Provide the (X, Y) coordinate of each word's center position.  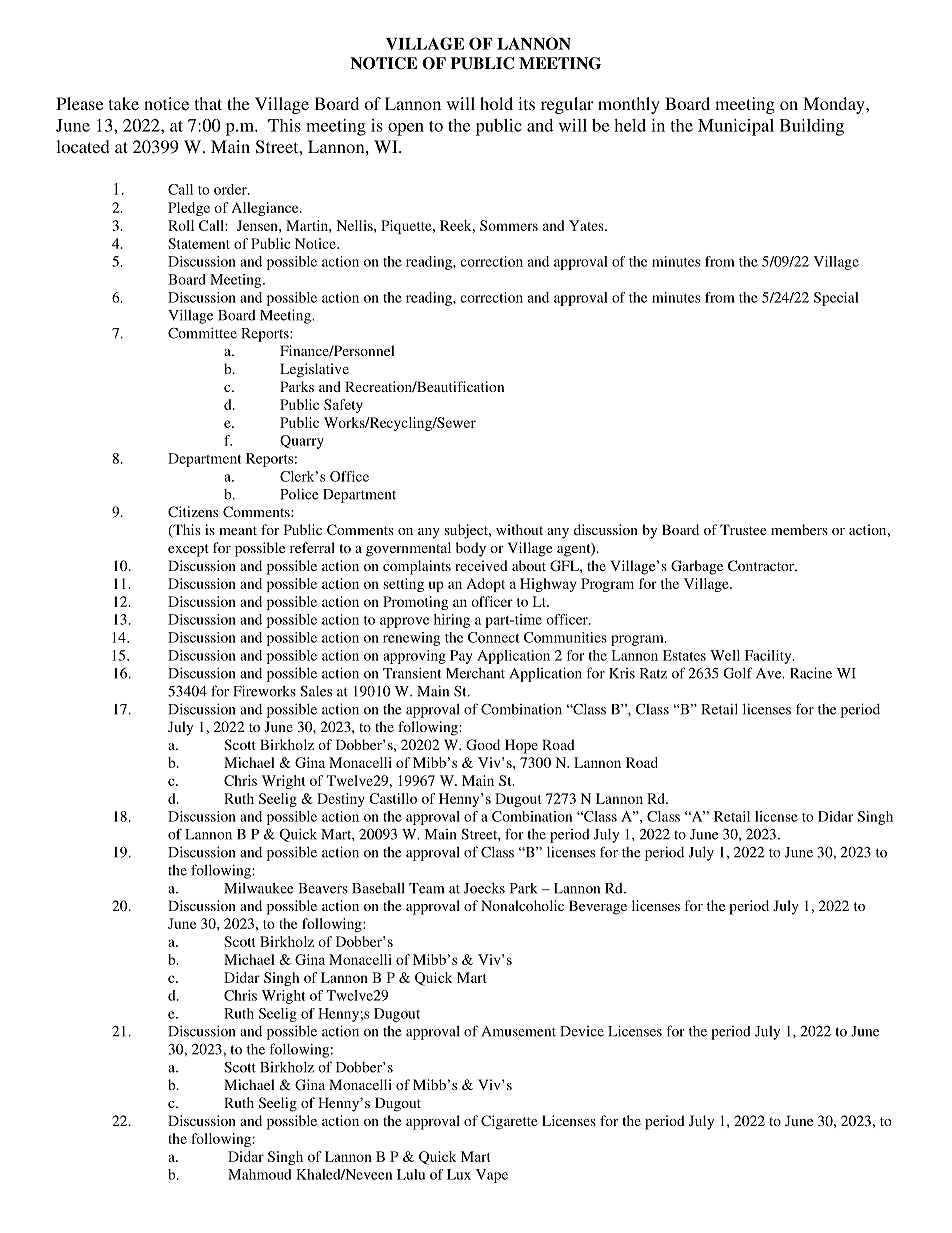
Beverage (598, 907)
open (406, 129)
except (188, 550)
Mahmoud (260, 1174)
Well (725, 655)
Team (426, 888)
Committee (202, 333)
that (208, 103)
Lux (459, 1174)
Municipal (736, 127)
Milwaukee (259, 888)
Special (836, 299)
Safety (343, 406)
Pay (461, 657)
